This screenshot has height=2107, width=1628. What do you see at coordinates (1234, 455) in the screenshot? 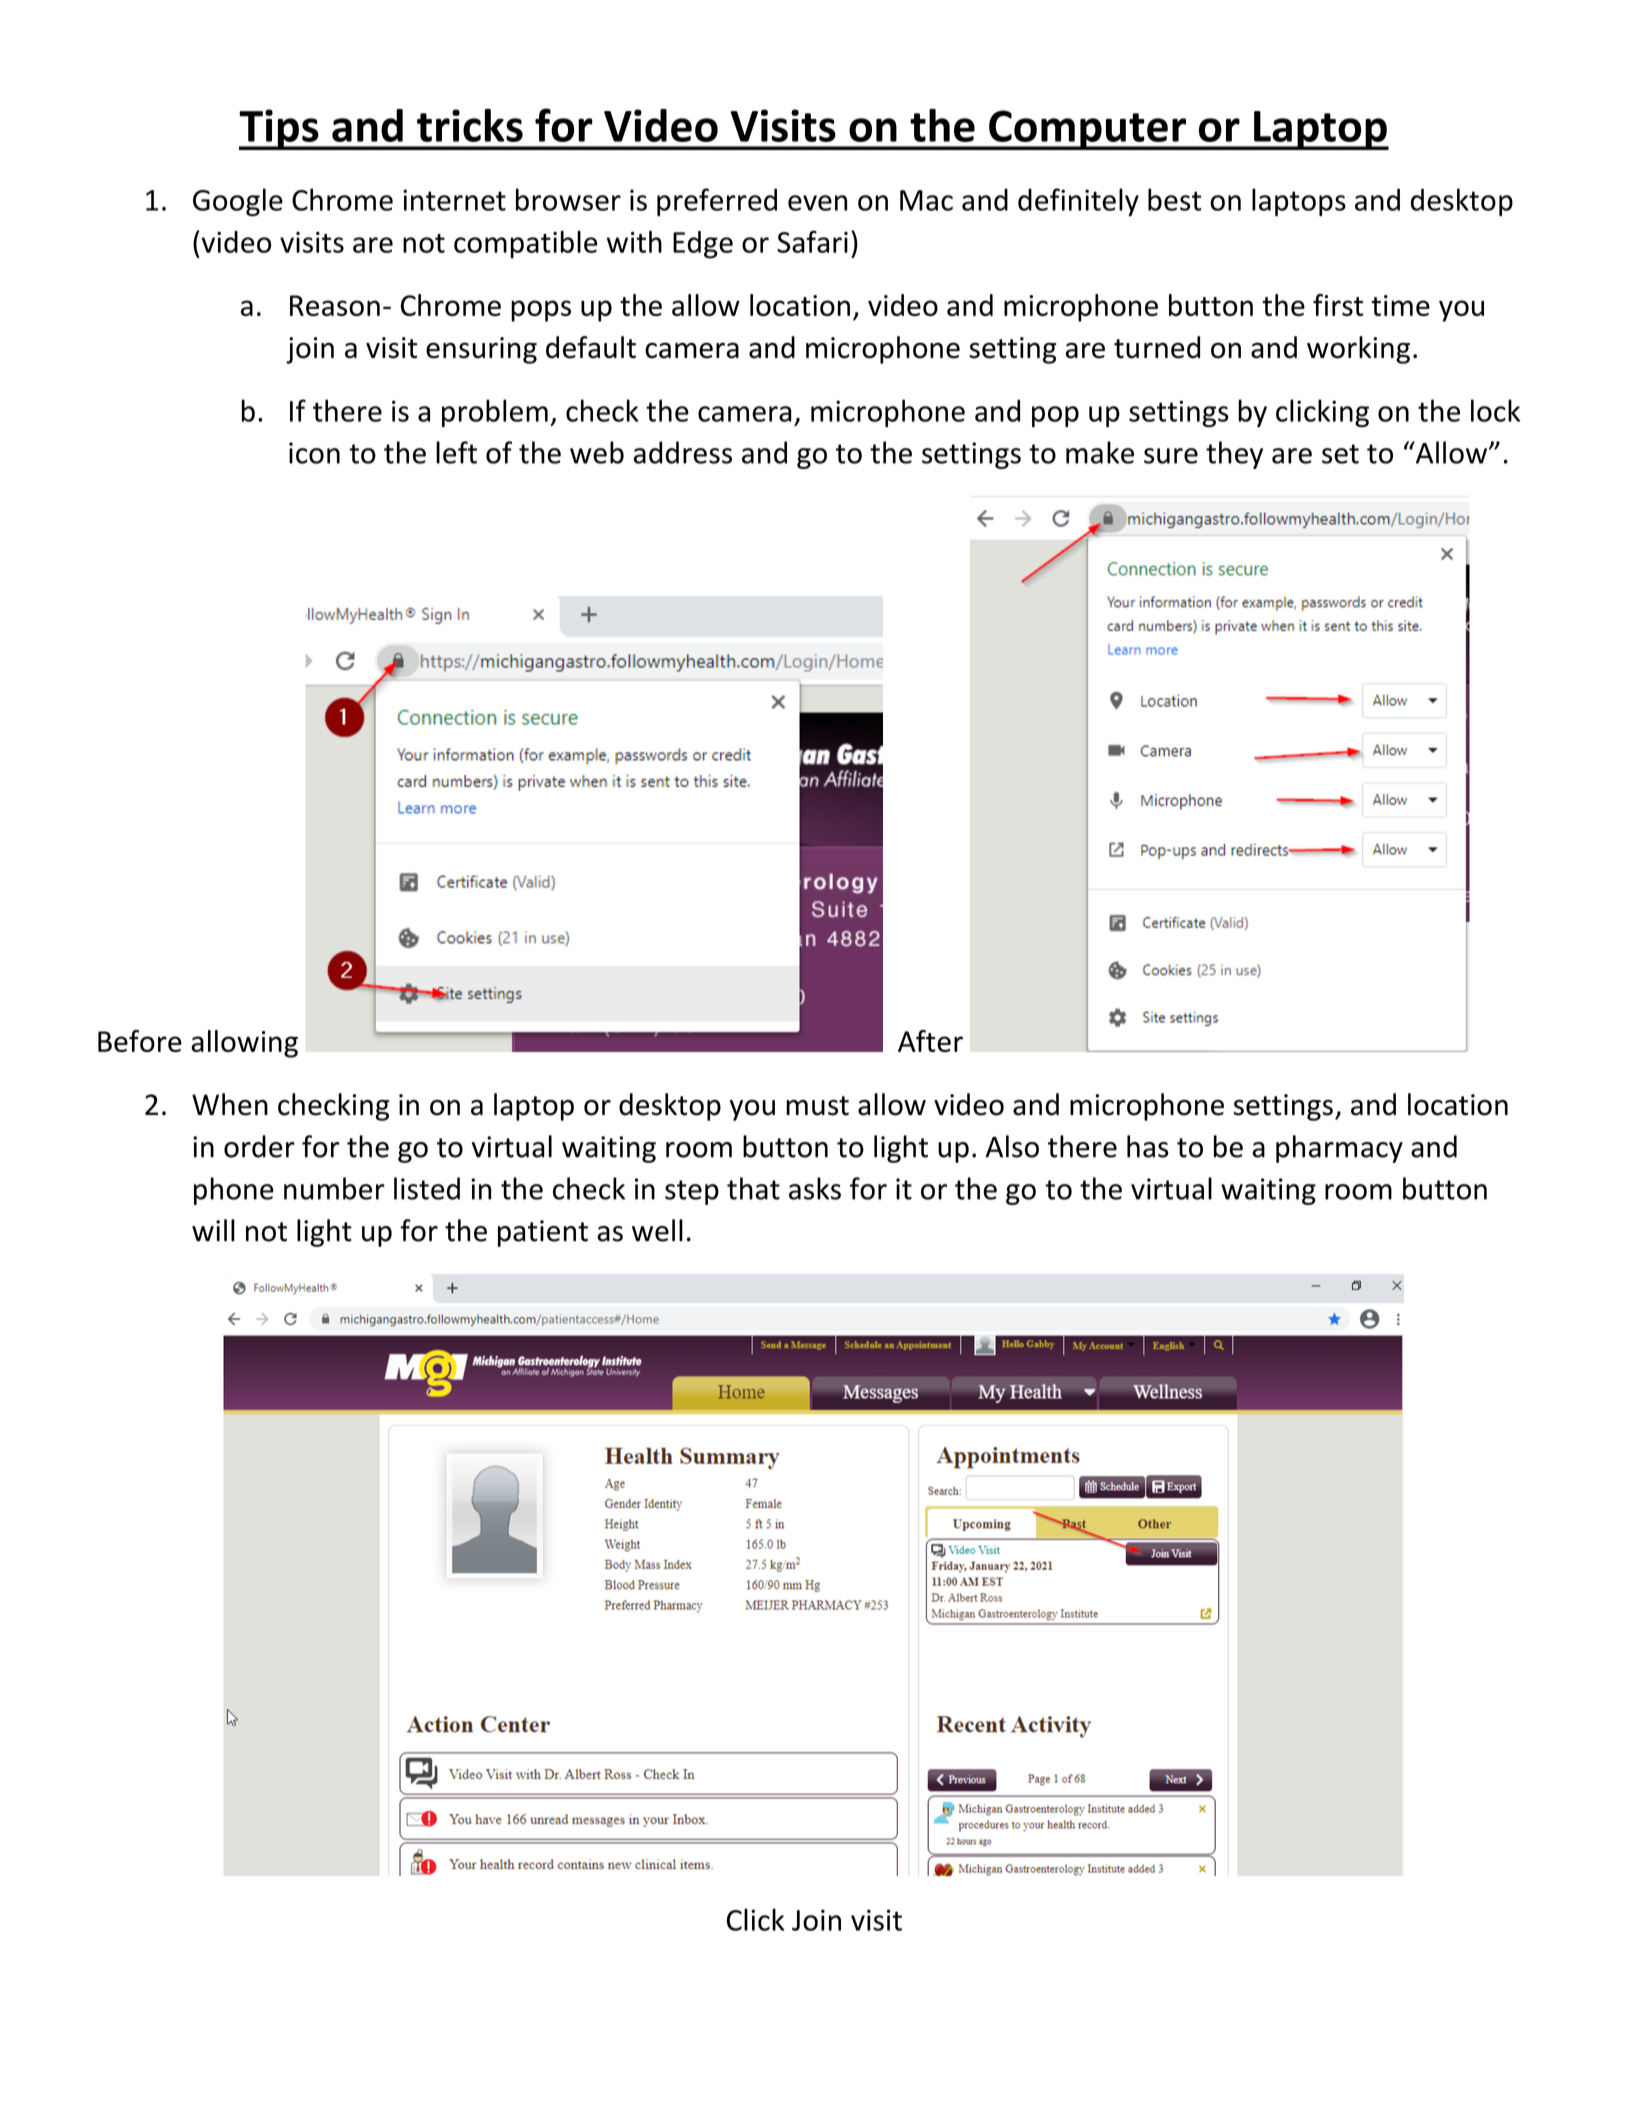
I see `they` at bounding box center [1234, 455].
